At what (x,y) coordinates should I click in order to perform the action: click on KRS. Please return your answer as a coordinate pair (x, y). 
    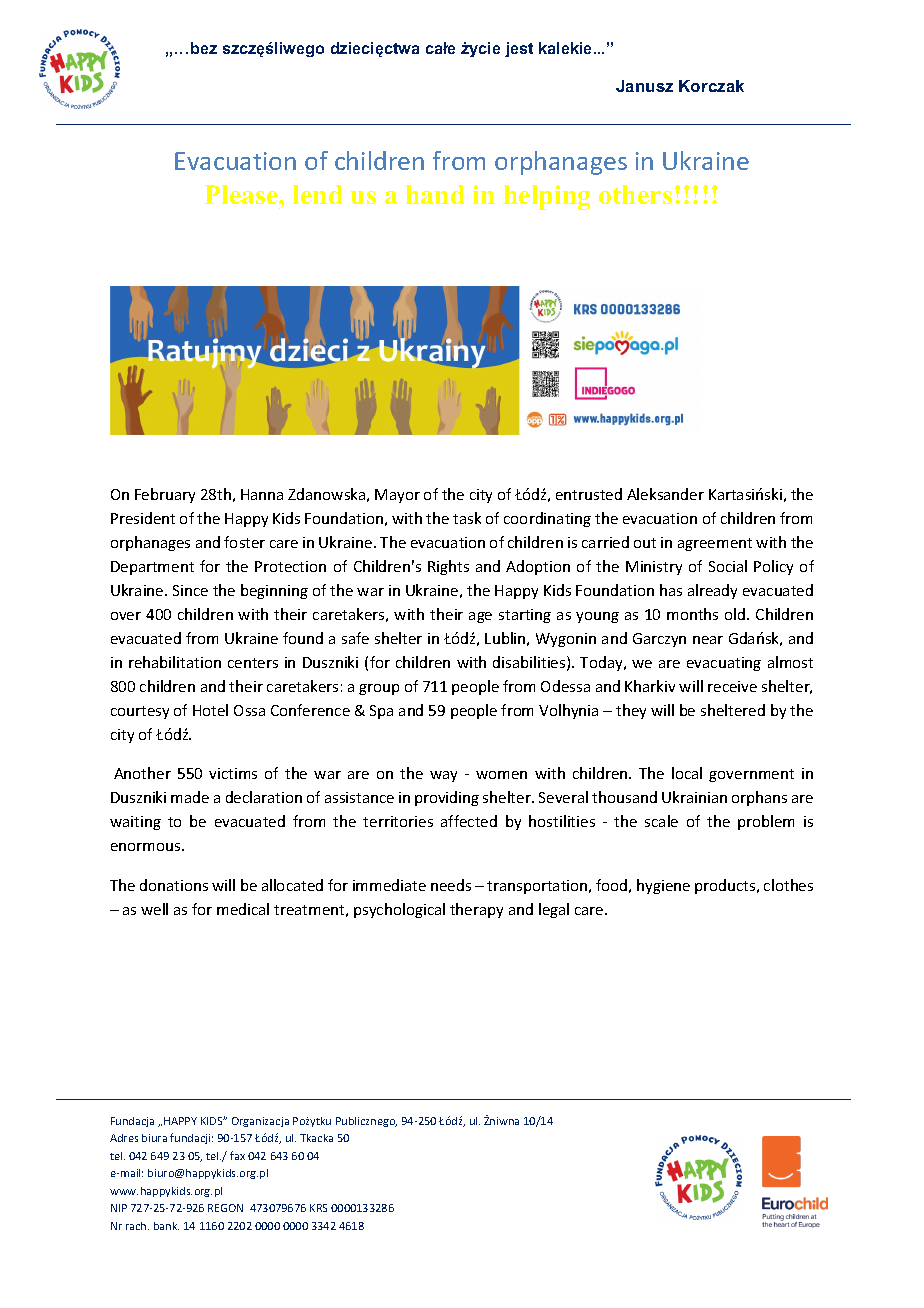
    Looking at the image, I should click on (318, 1208).
